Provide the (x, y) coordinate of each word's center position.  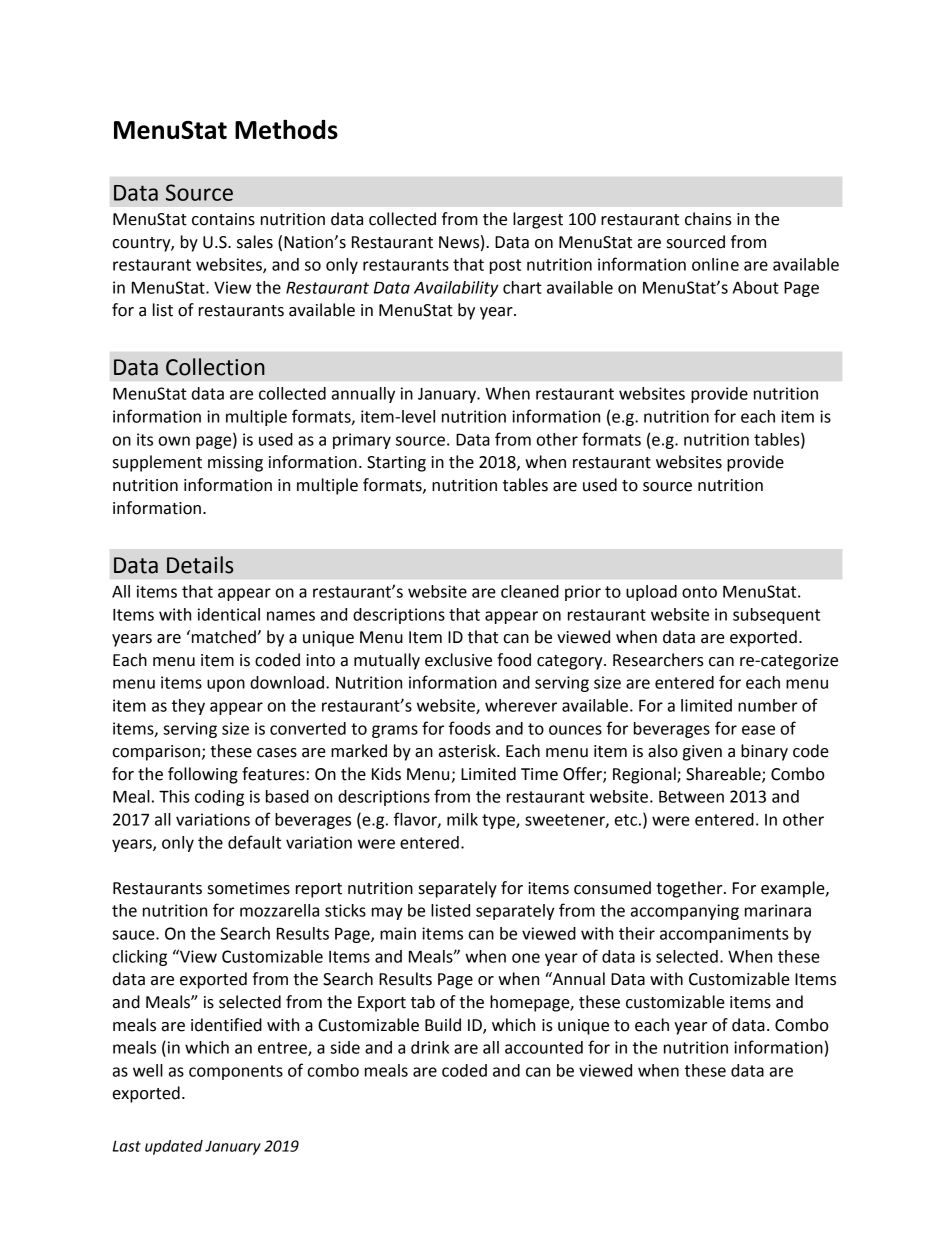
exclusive (458, 660)
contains (223, 219)
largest (538, 220)
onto (699, 592)
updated (174, 1147)
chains (708, 219)
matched (222, 637)
